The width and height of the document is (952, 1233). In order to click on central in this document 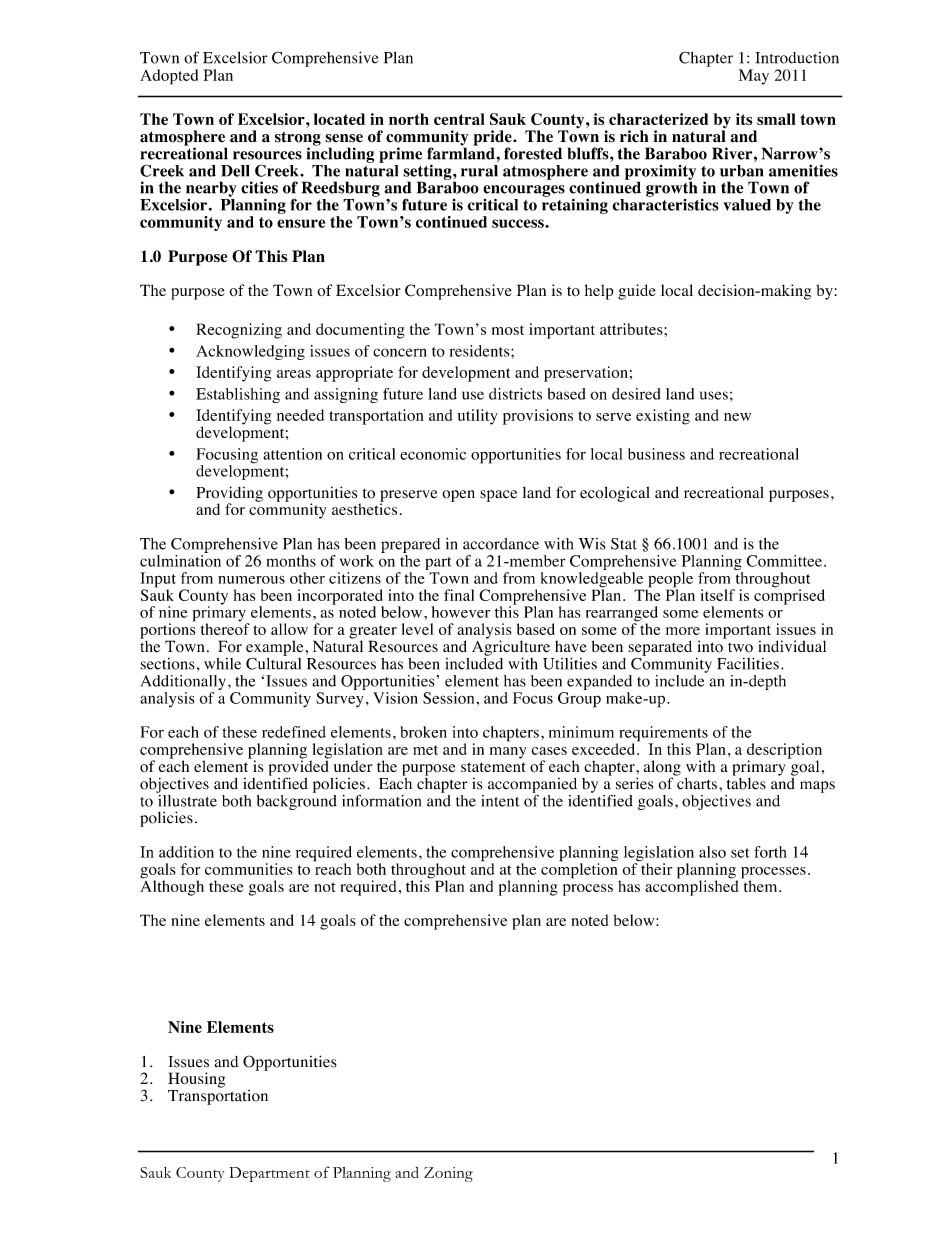, I will do `click(459, 119)`.
